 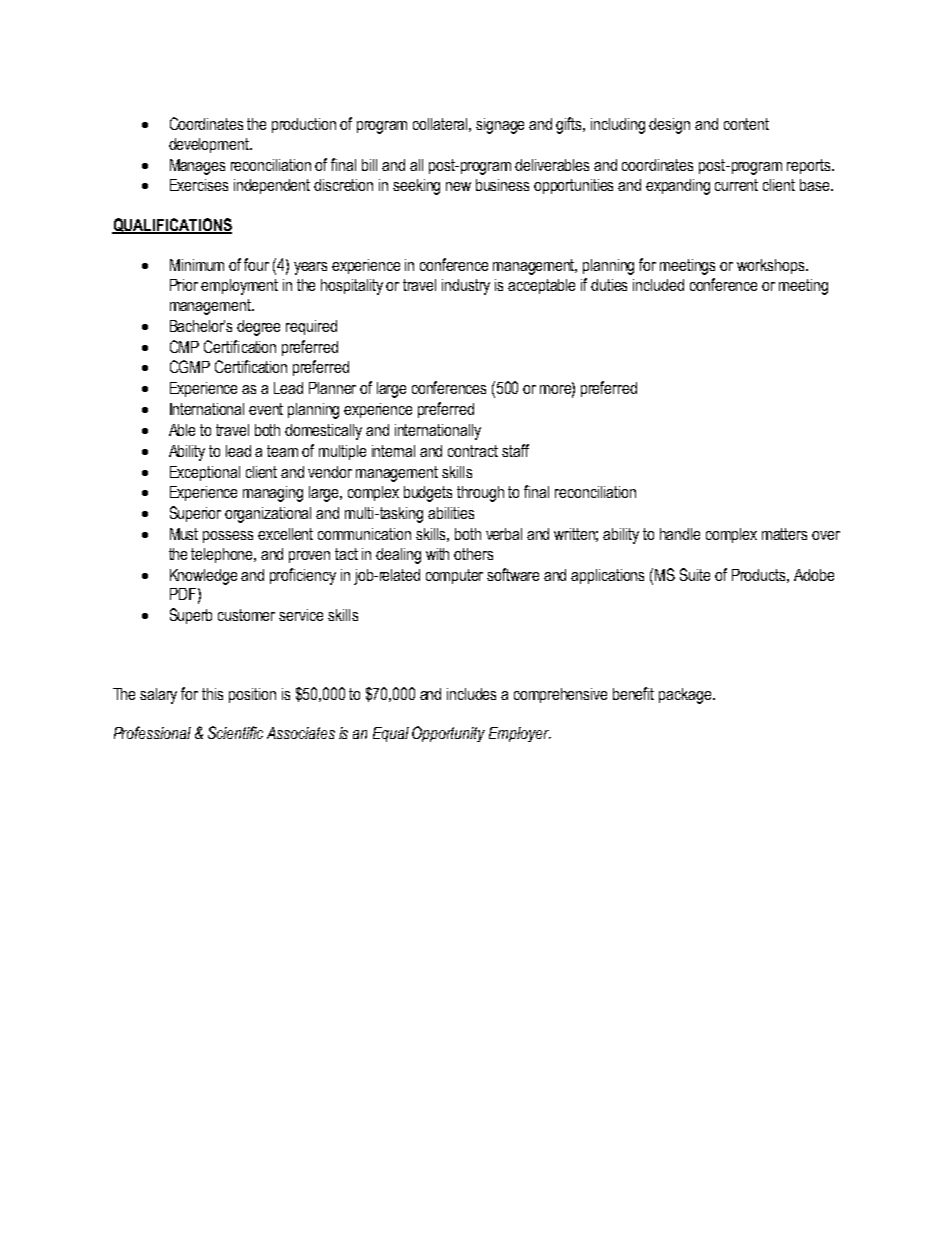 What do you see at coordinates (520, 734) in the image?
I see `Employer` at bounding box center [520, 734].
